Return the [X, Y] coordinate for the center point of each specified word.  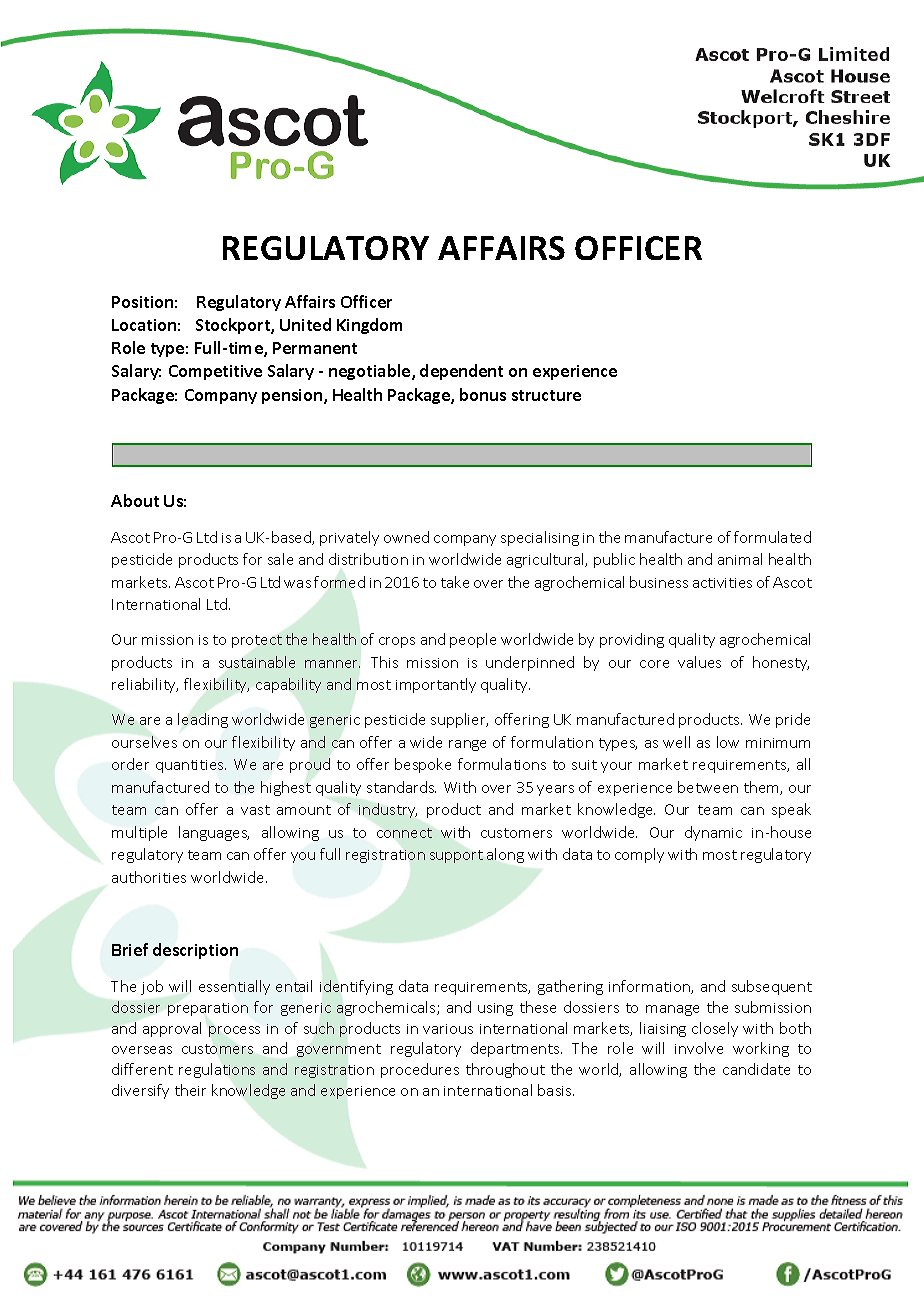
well [676, 742]
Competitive [215, 372]
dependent [461, 372]
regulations [217, 1070]
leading [203, 720]
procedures [420, 1070]
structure [546, 395]
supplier [459, 720]
